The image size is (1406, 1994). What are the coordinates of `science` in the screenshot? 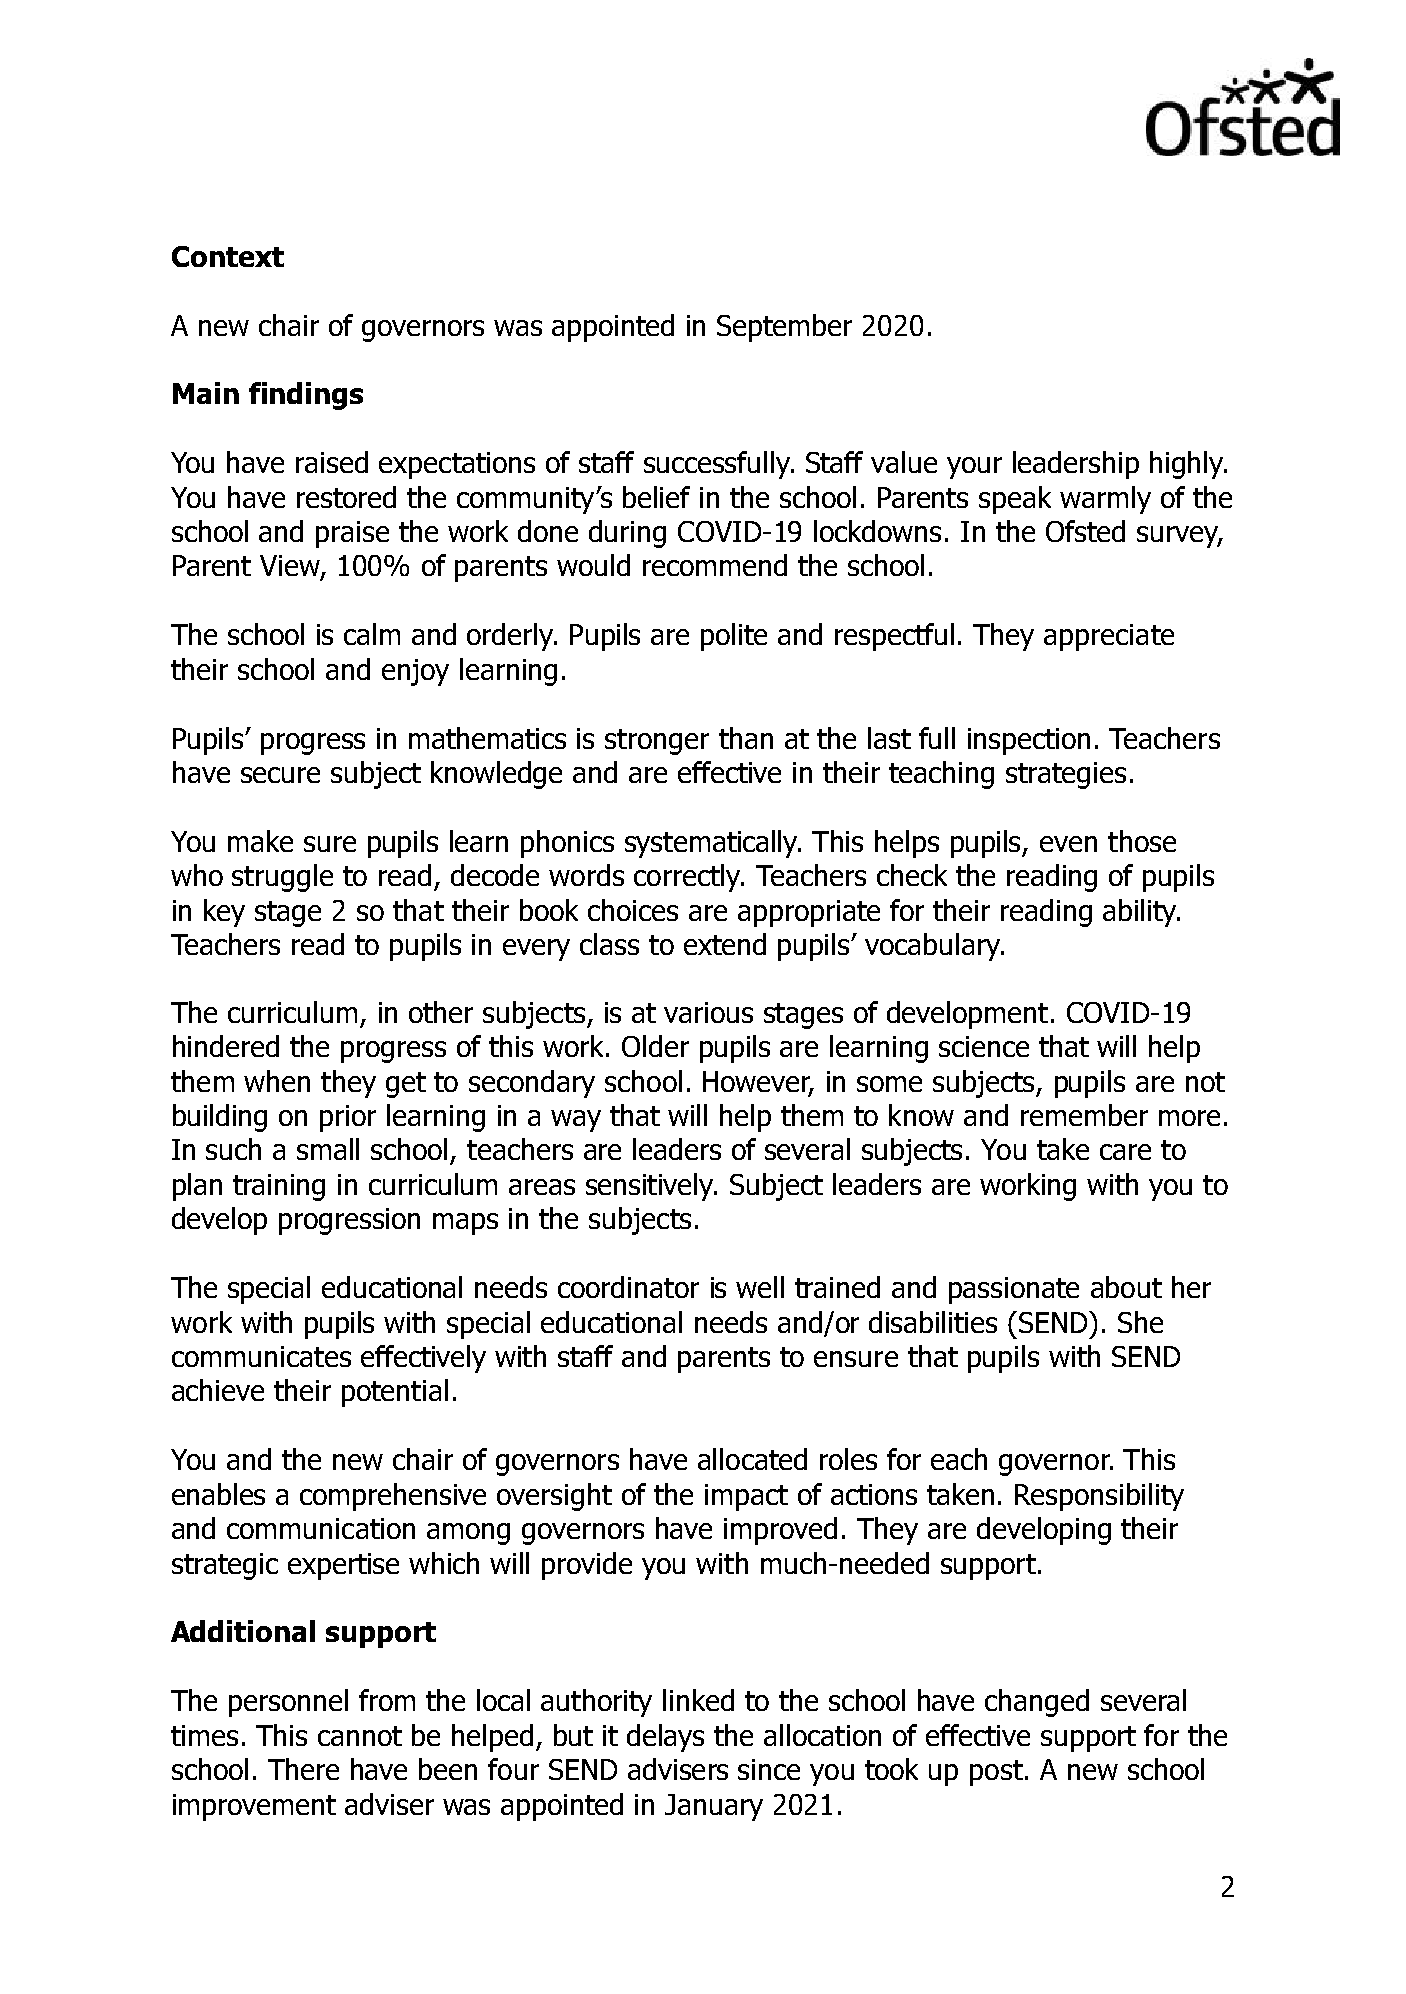 It's located at (984, 1046).
